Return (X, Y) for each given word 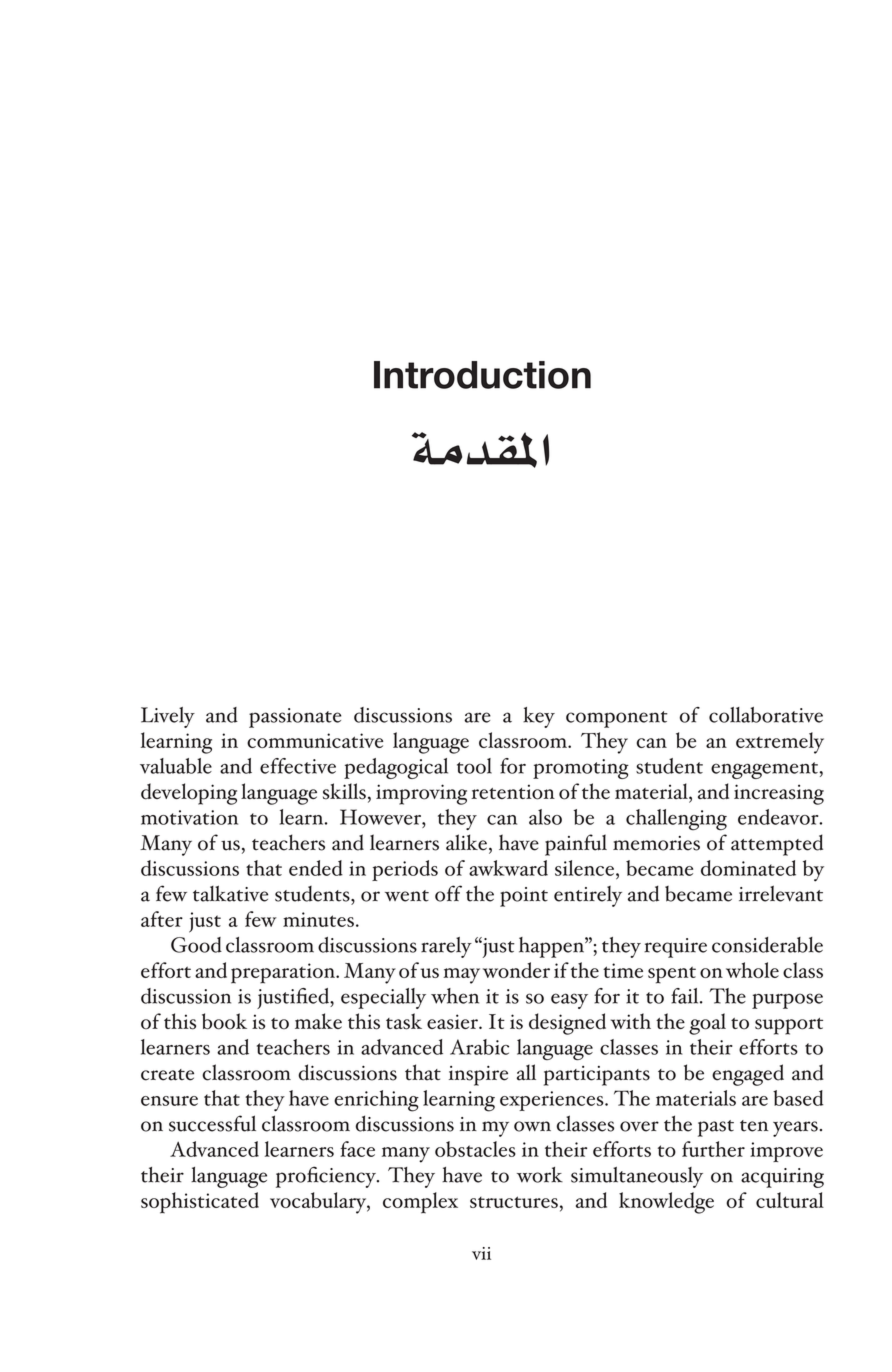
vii (481, 1253)
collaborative (766, 715)
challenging (676, 820)
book (224, 1021)
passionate (295, 718)
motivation (189, 817)
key (539, 717)
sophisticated (200, 1203)
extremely (780, 743)
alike (466, 842)
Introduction (482, 375)
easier (453, 1022)
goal (707, 1024)
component (617, 719)
